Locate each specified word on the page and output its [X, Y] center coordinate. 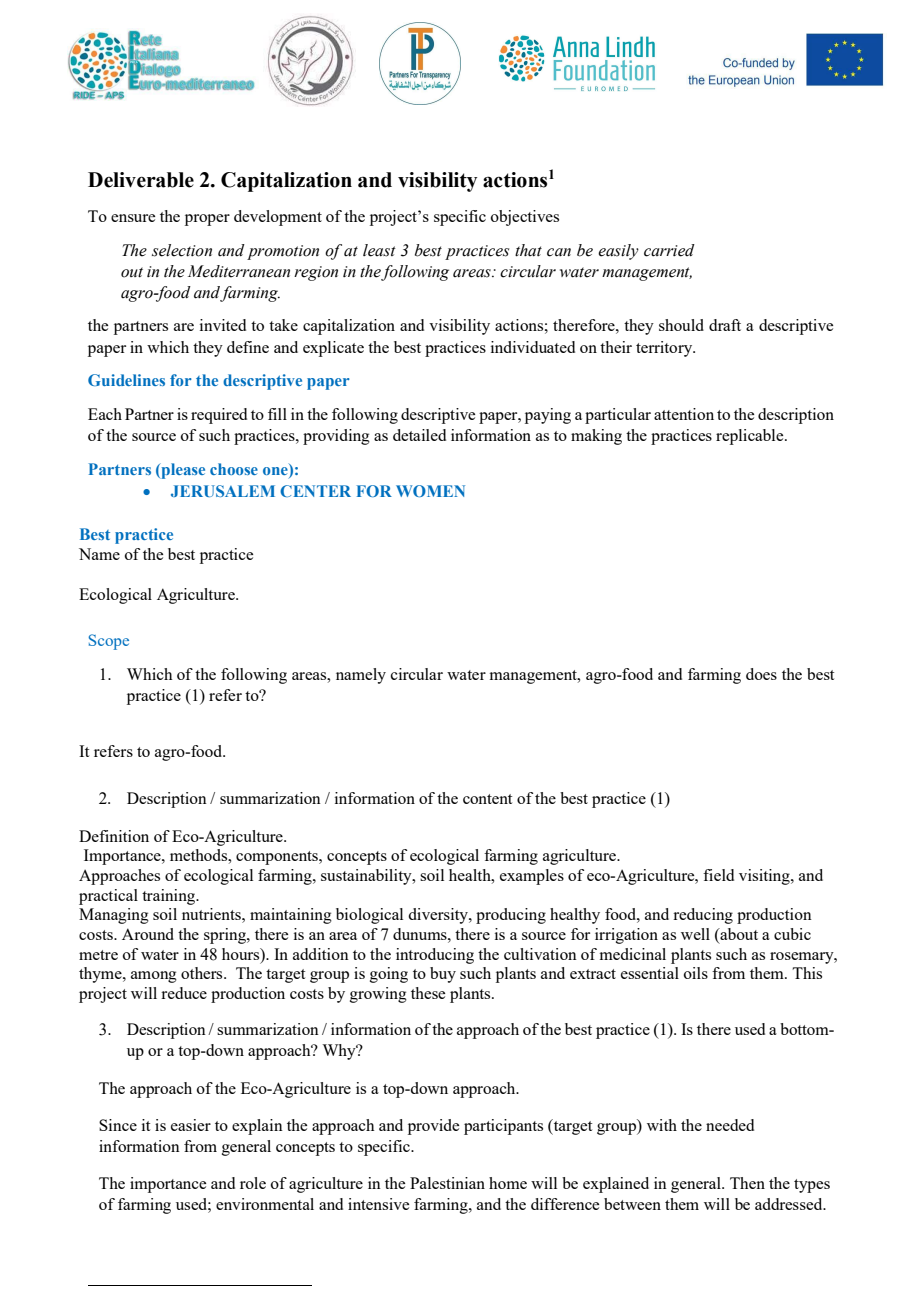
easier [191, 1125]
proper [207, 220]
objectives [525, 218]
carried [669, 250]
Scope [109, 642]
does [761, 674]
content [487, 799]
